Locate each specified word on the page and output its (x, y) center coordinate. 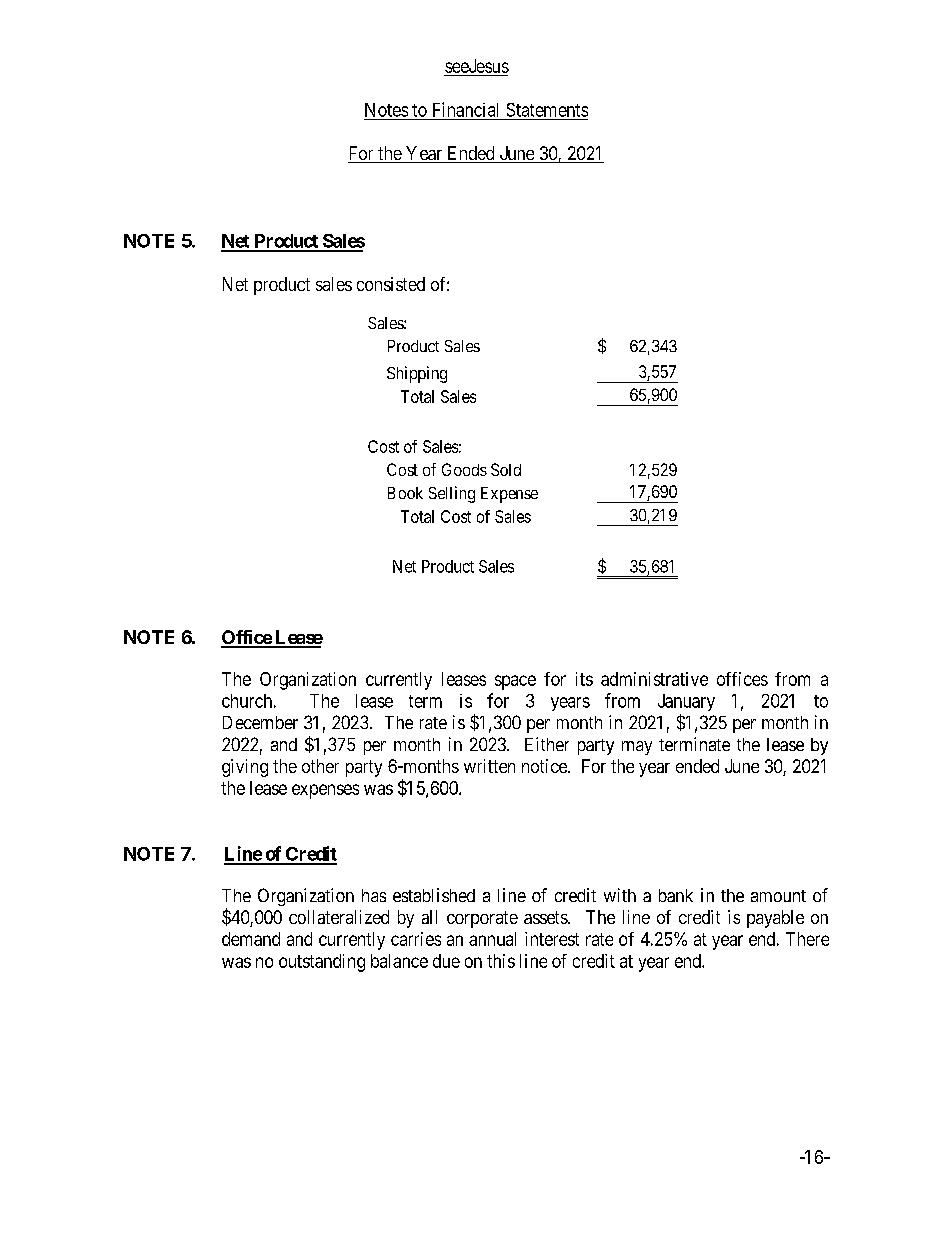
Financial (465, 109)
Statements (547, 110)
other (320, 766)
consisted (391, 284)
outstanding (322, 963)
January (686, 702)
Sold (506, 469)
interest (552, 939)
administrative (654, 679)
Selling (452, 494)
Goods (464, 469)
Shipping (417, 374)
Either (547, 744)
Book (405, 493)
